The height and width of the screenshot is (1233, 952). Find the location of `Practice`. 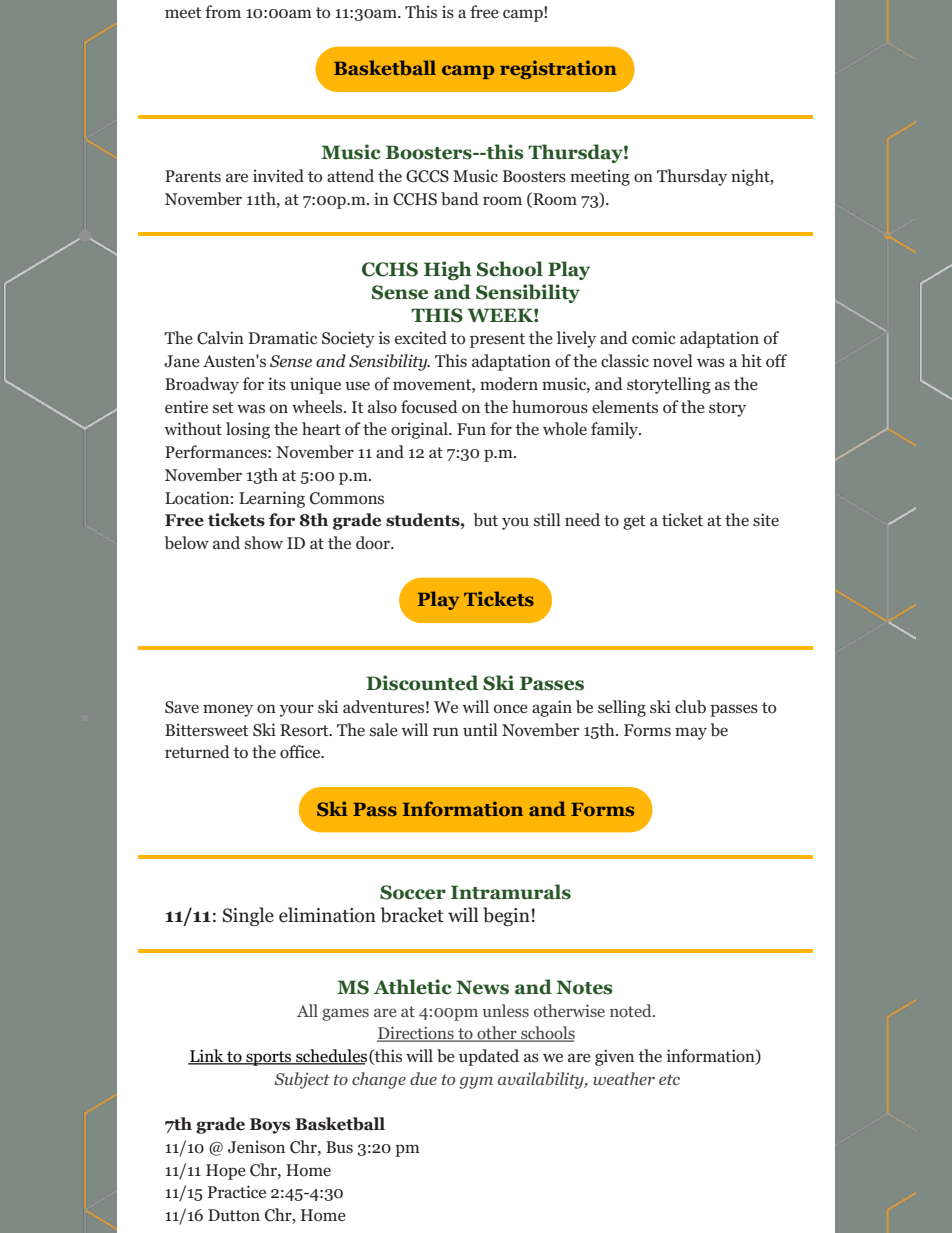

Practice is located at coordinates (237, 1191).
